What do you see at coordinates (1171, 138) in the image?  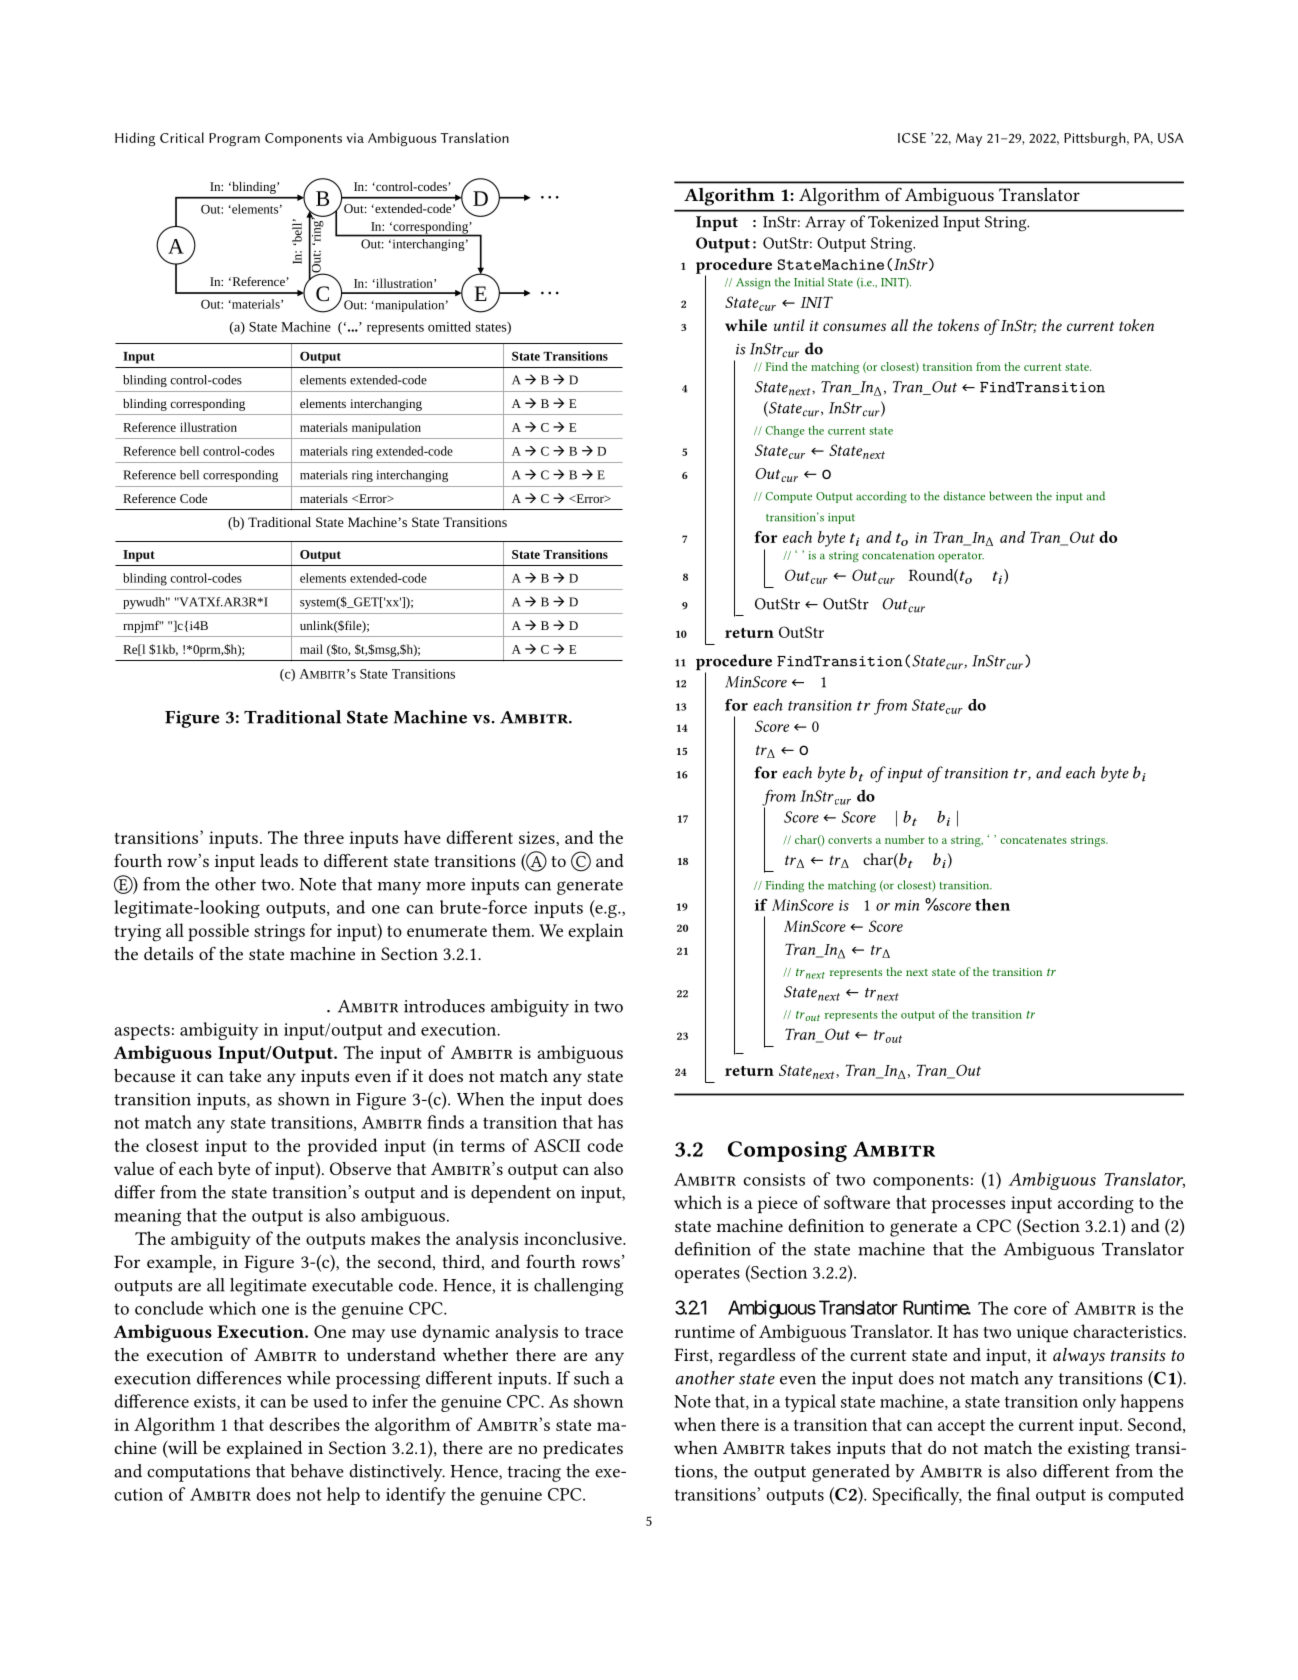 I see `USA` at bounding box center [1171, 138].
